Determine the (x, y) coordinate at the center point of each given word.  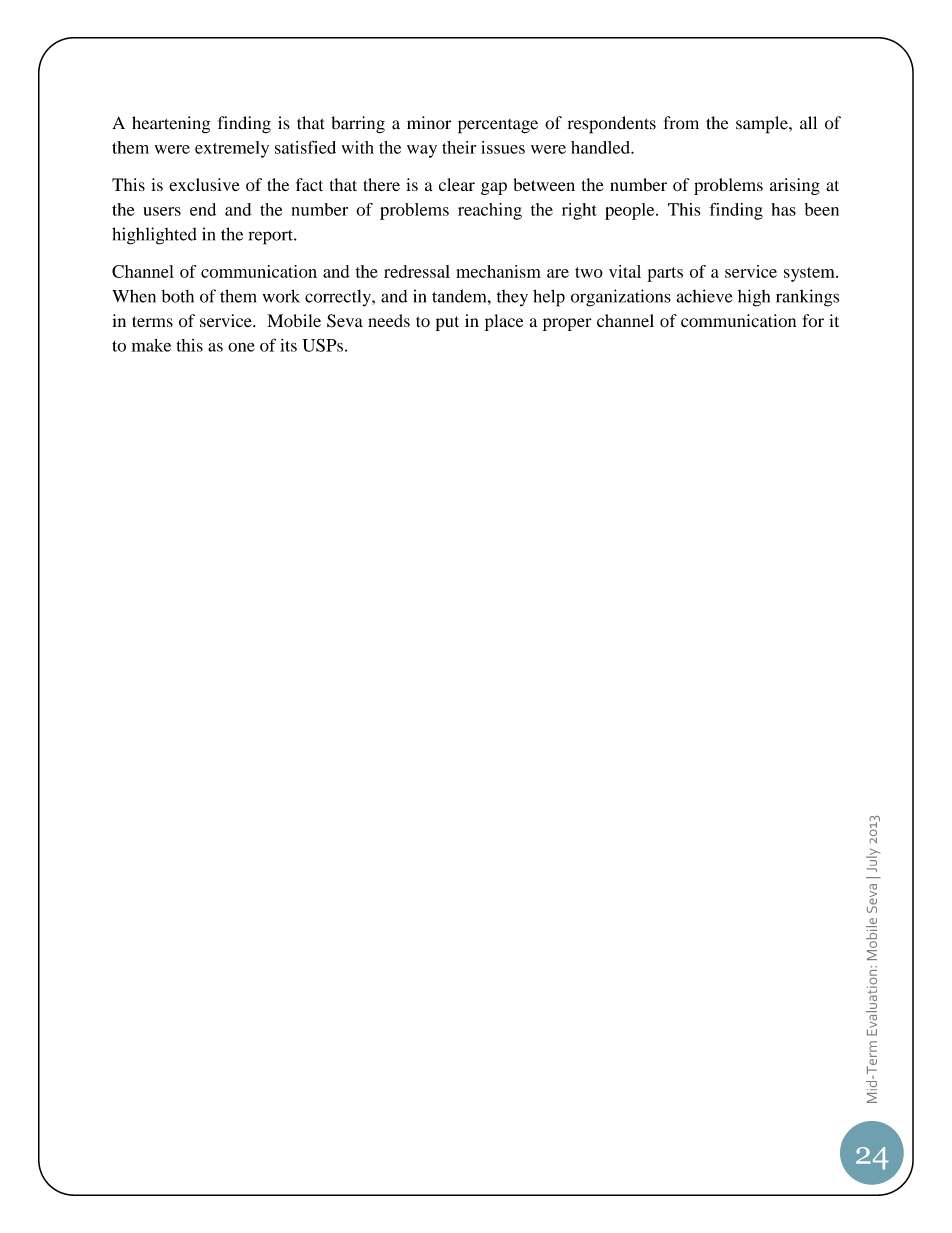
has (783, 209)
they (512, 298)
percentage (498, 126)
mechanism (498, 271)
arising (795, 186)
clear (457, 184)
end (203, 209)
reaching (490, 211)
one (241, 347)
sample (763, 125)
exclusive (204, 184)
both (177, 296)
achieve (704, 296)
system (810, 274)
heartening (171, 125)
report (271, 237)
